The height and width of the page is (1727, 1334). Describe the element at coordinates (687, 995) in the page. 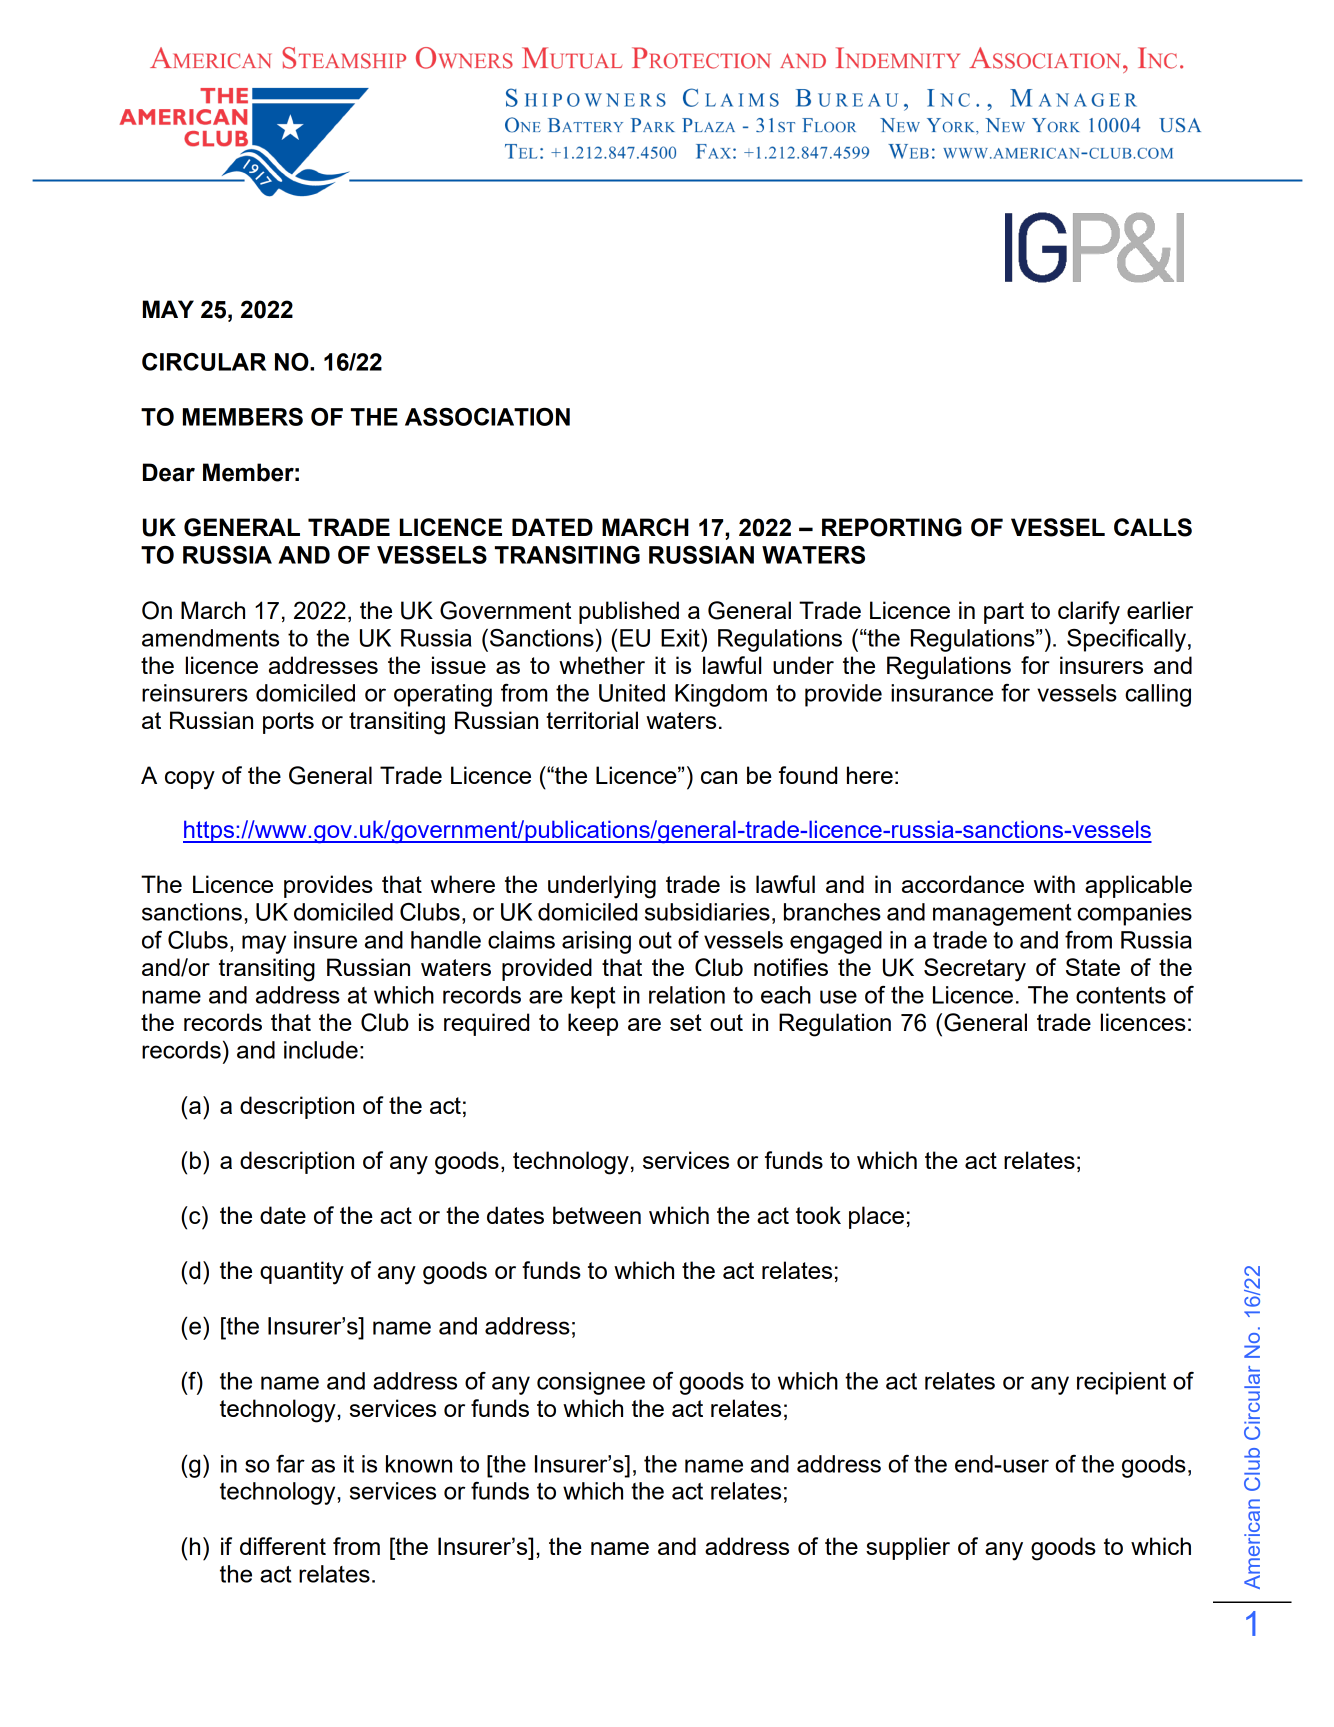

I see `relation` at that location.
